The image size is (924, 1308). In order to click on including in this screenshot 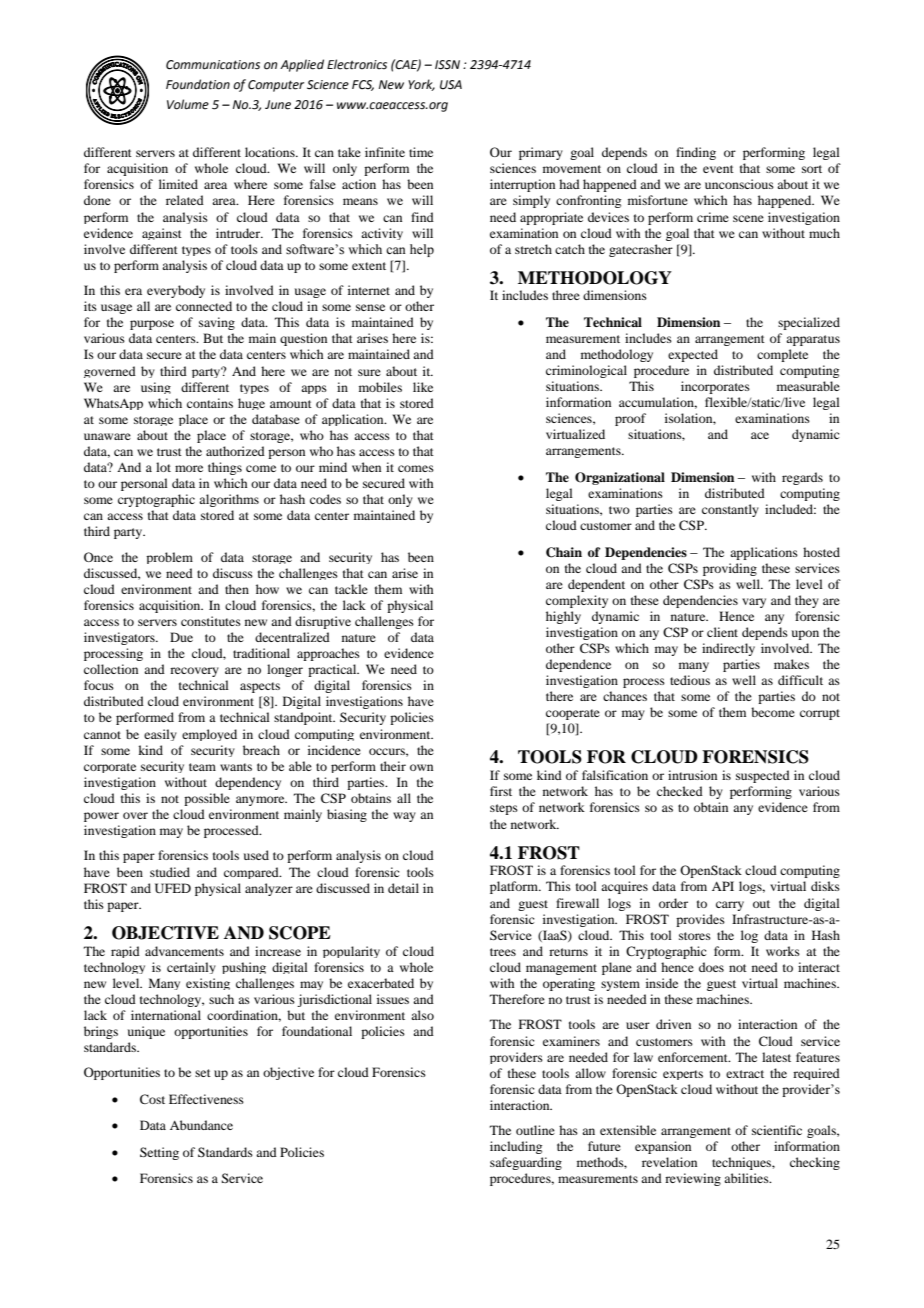, I will do `click(516, 1147)`.
